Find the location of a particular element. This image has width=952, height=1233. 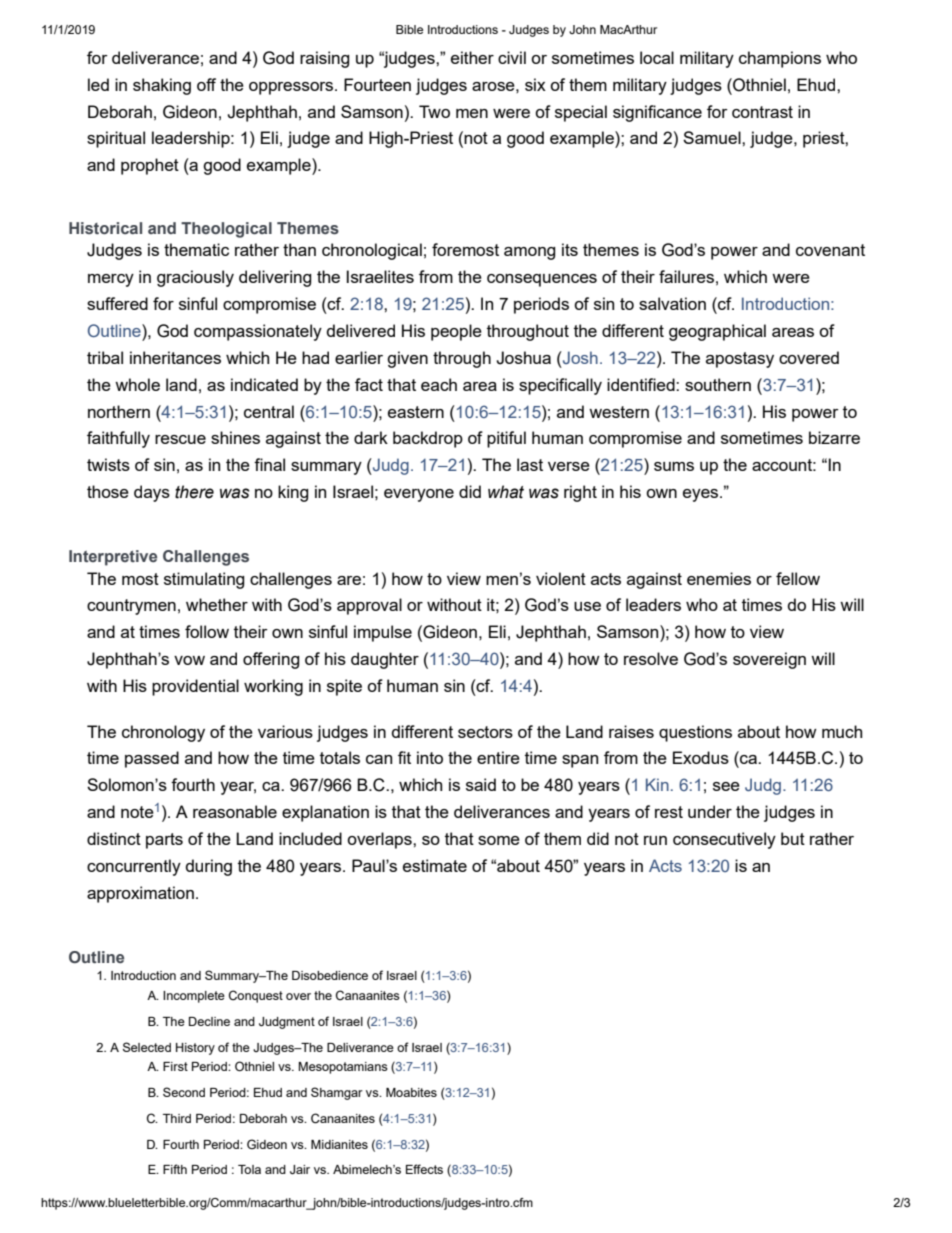

either is located at coordinates (472, 57).
